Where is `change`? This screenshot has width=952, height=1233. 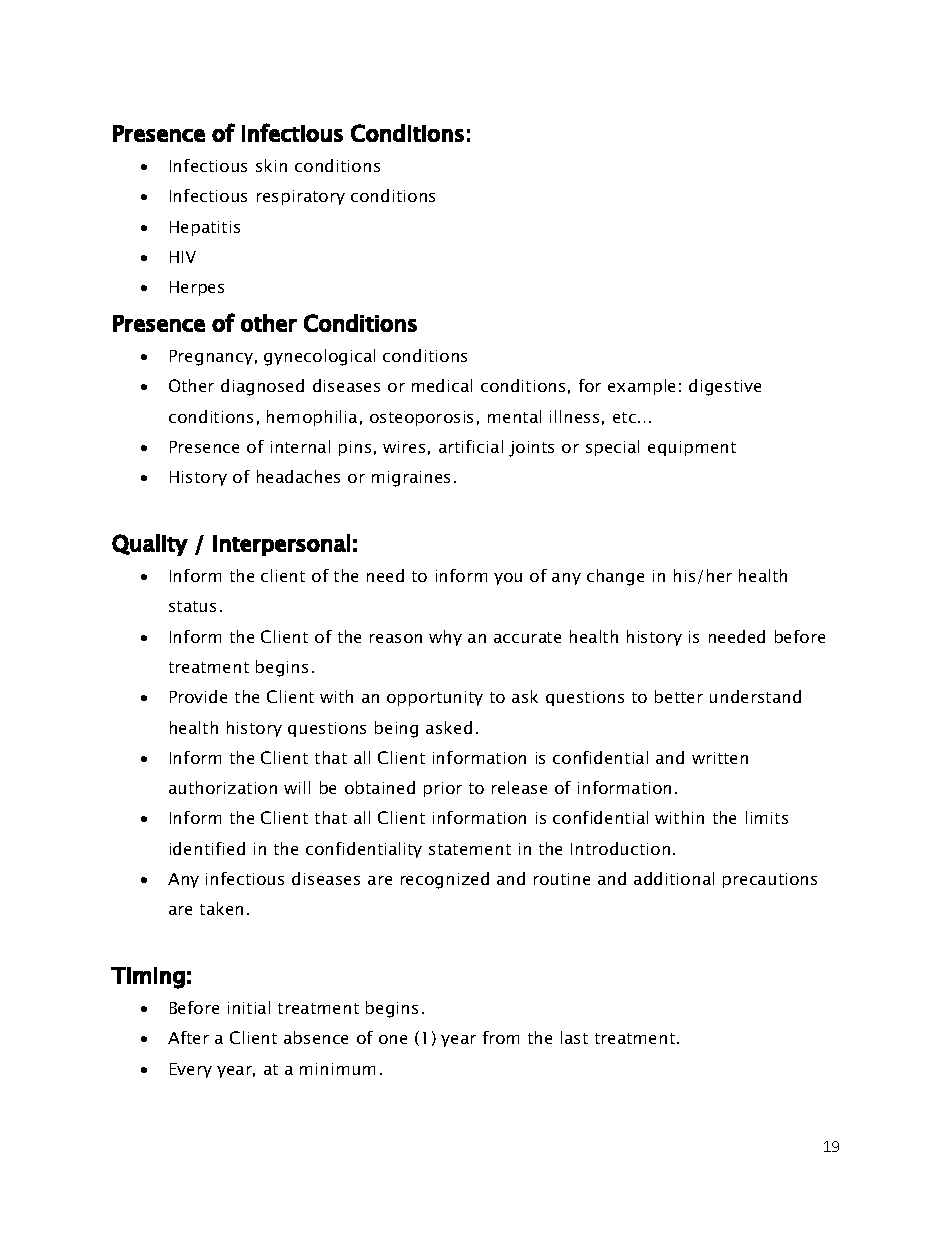 change is located at coordinates (615, 577).
